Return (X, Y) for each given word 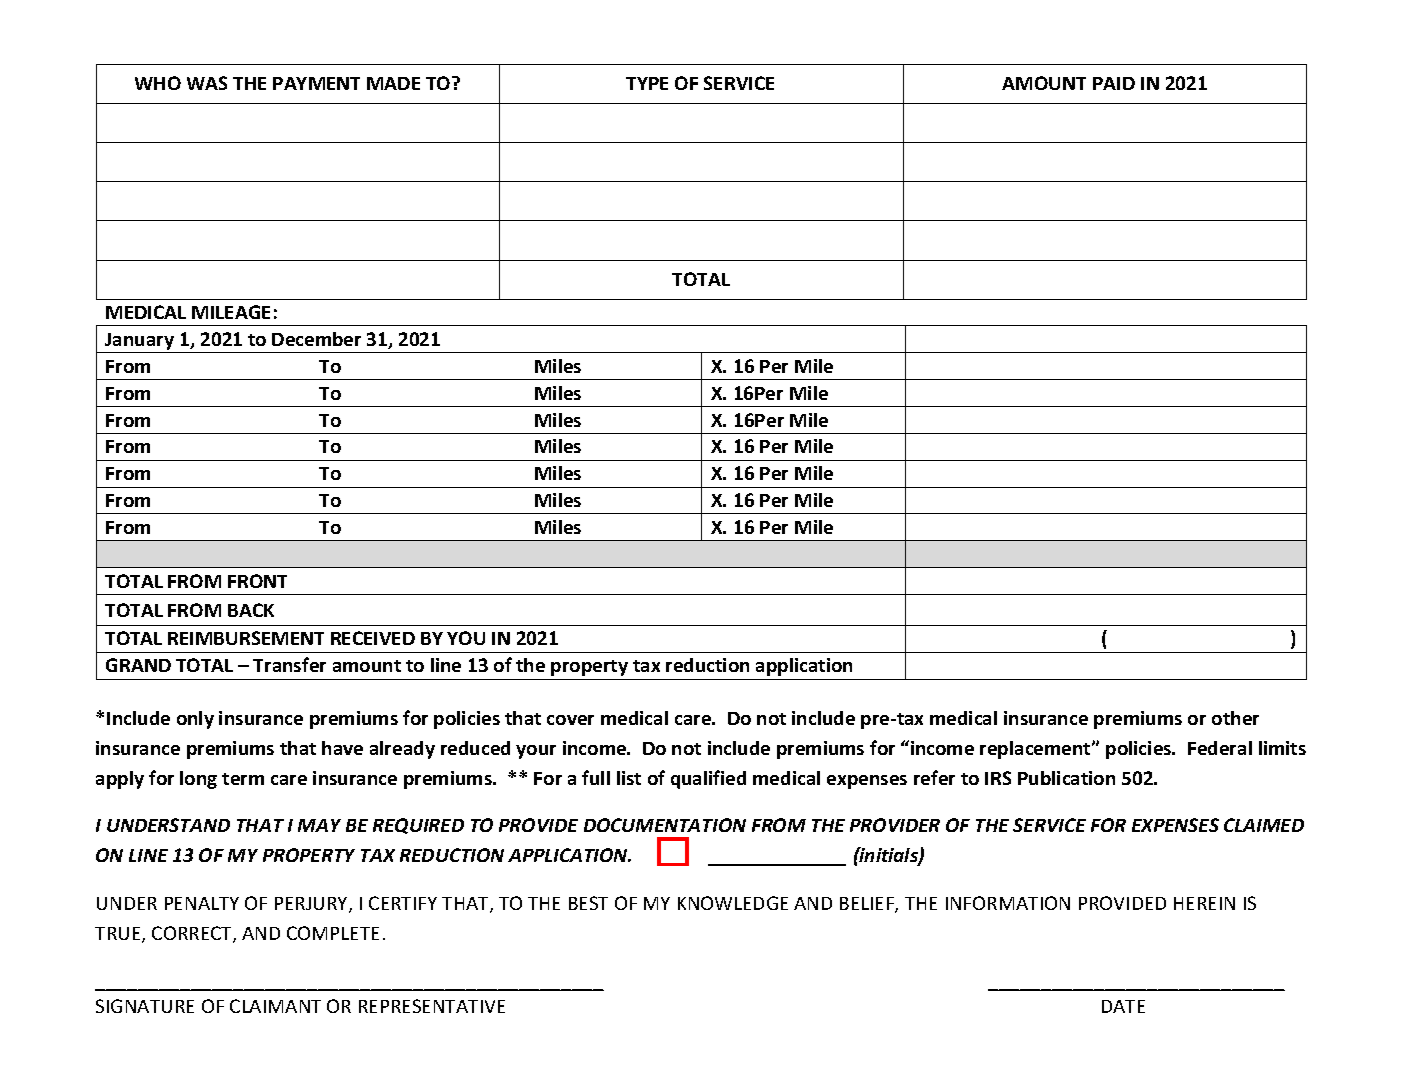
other (1235, 718)
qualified (708, 779)
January (140, 343)
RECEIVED (373, 638)
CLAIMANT (275, 1006)
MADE (393, 83)
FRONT (257, 581)
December (316, 339)
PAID (1114, 83)
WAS (207, 83)
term (243, 779)
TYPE (647, 83)
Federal (1220, 748)
